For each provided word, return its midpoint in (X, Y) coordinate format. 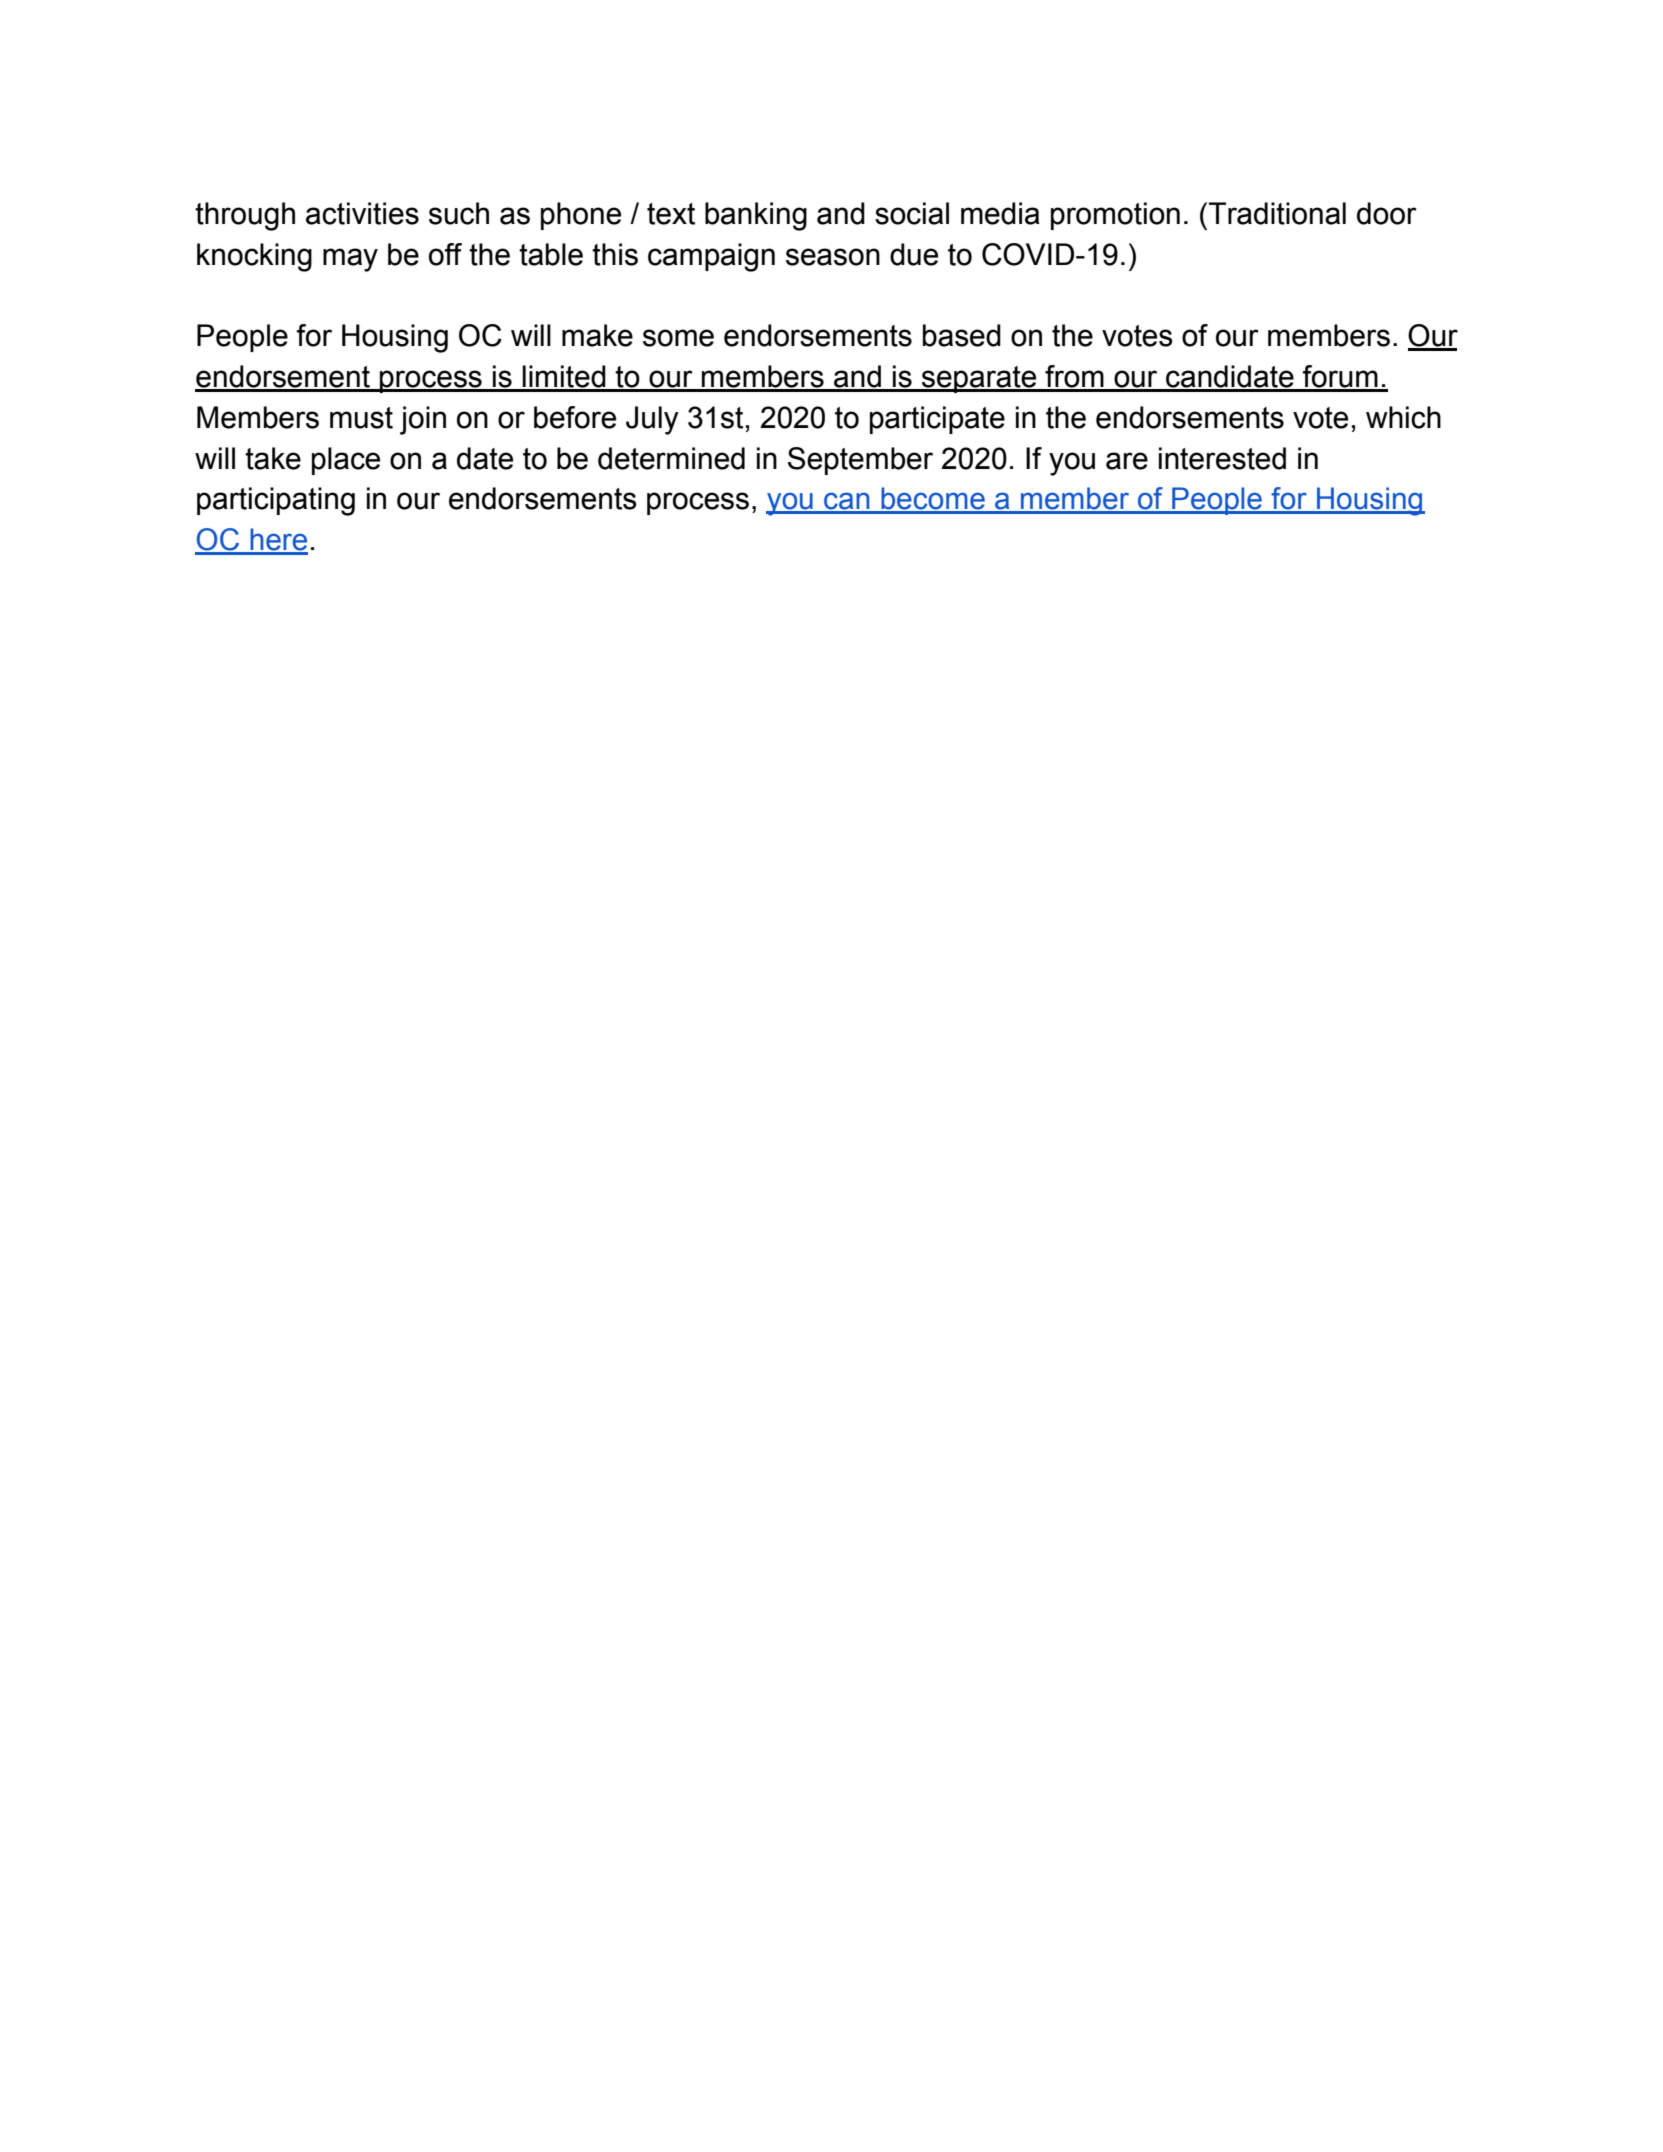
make (597, 335)
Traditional (1277, 213)
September (860, 461)
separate (979, 379)
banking (756, 216)
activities (362, 213)
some (678, 338)
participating (276, 501)
